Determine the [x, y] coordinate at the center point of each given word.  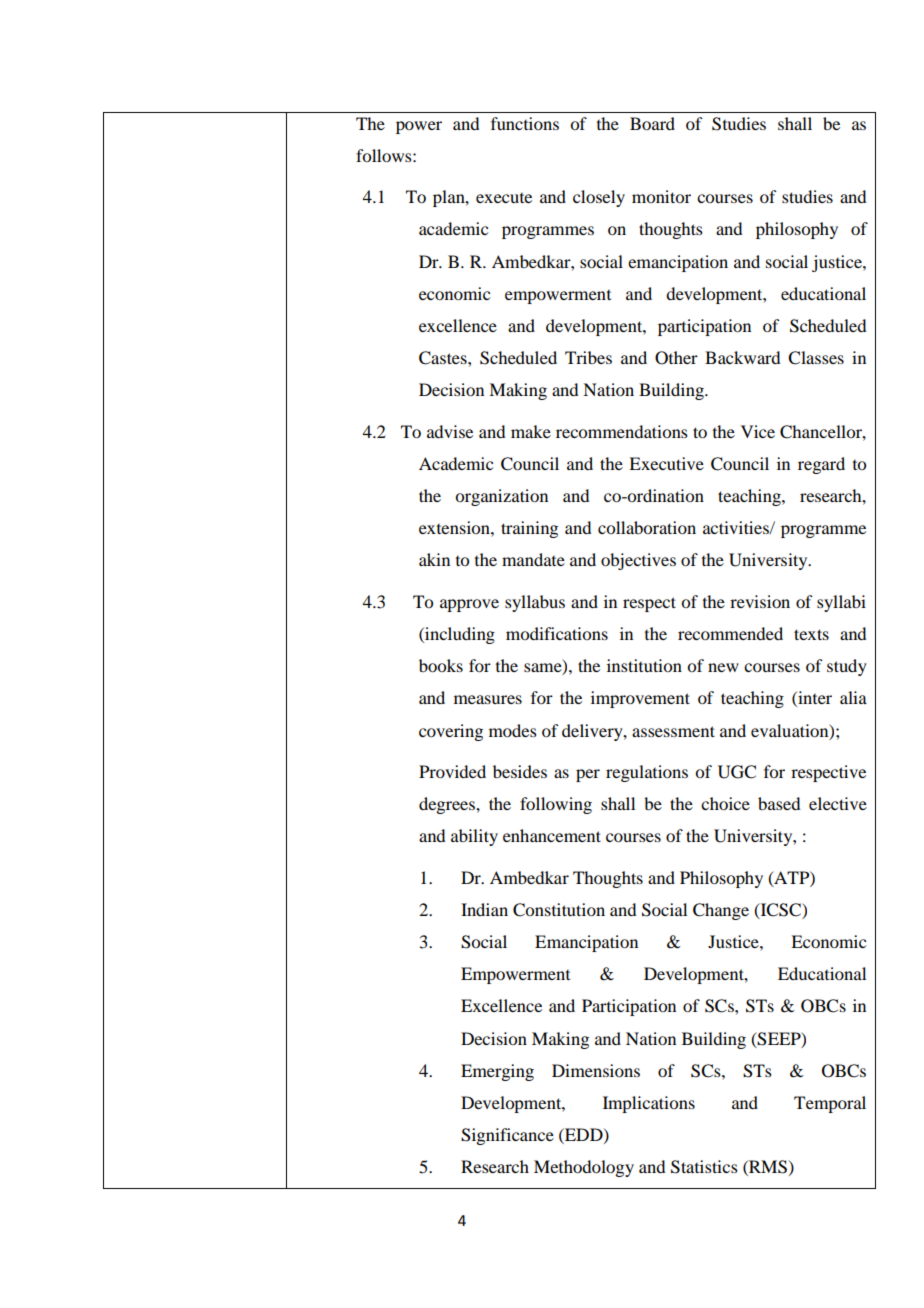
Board [652, 123]
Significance [507, 1136]
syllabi [841, 603]
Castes [444, 358]
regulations [647, 773]
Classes [816, 358]
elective [838, 803]
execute [504, 198]
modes [513, 730]
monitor [661, 196]
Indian [484, 909]
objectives [638, 561]
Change [721, 911]
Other [676, 358]
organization [501, 497]
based [779, 803]
